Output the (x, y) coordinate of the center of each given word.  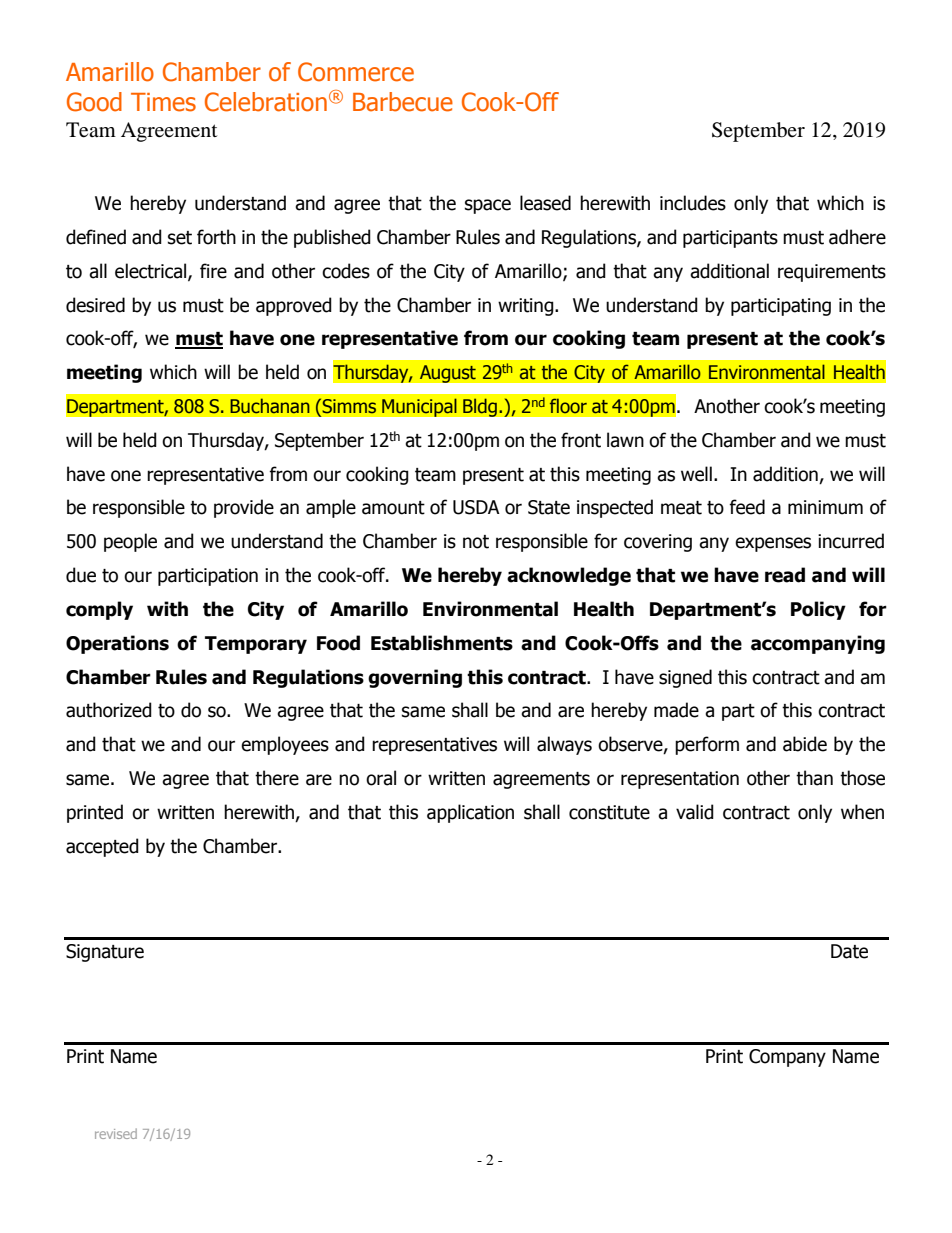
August (447, 374)
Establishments (442, 643)
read (785, 575)
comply (99, 610)
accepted (102, 847)
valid (695, 812)
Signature (105, 953)
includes (693, 203)
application (470, 813)
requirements (832, 273)
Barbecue (403, 102)
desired (95, 305)
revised (116, 1133)
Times (163, 102)
